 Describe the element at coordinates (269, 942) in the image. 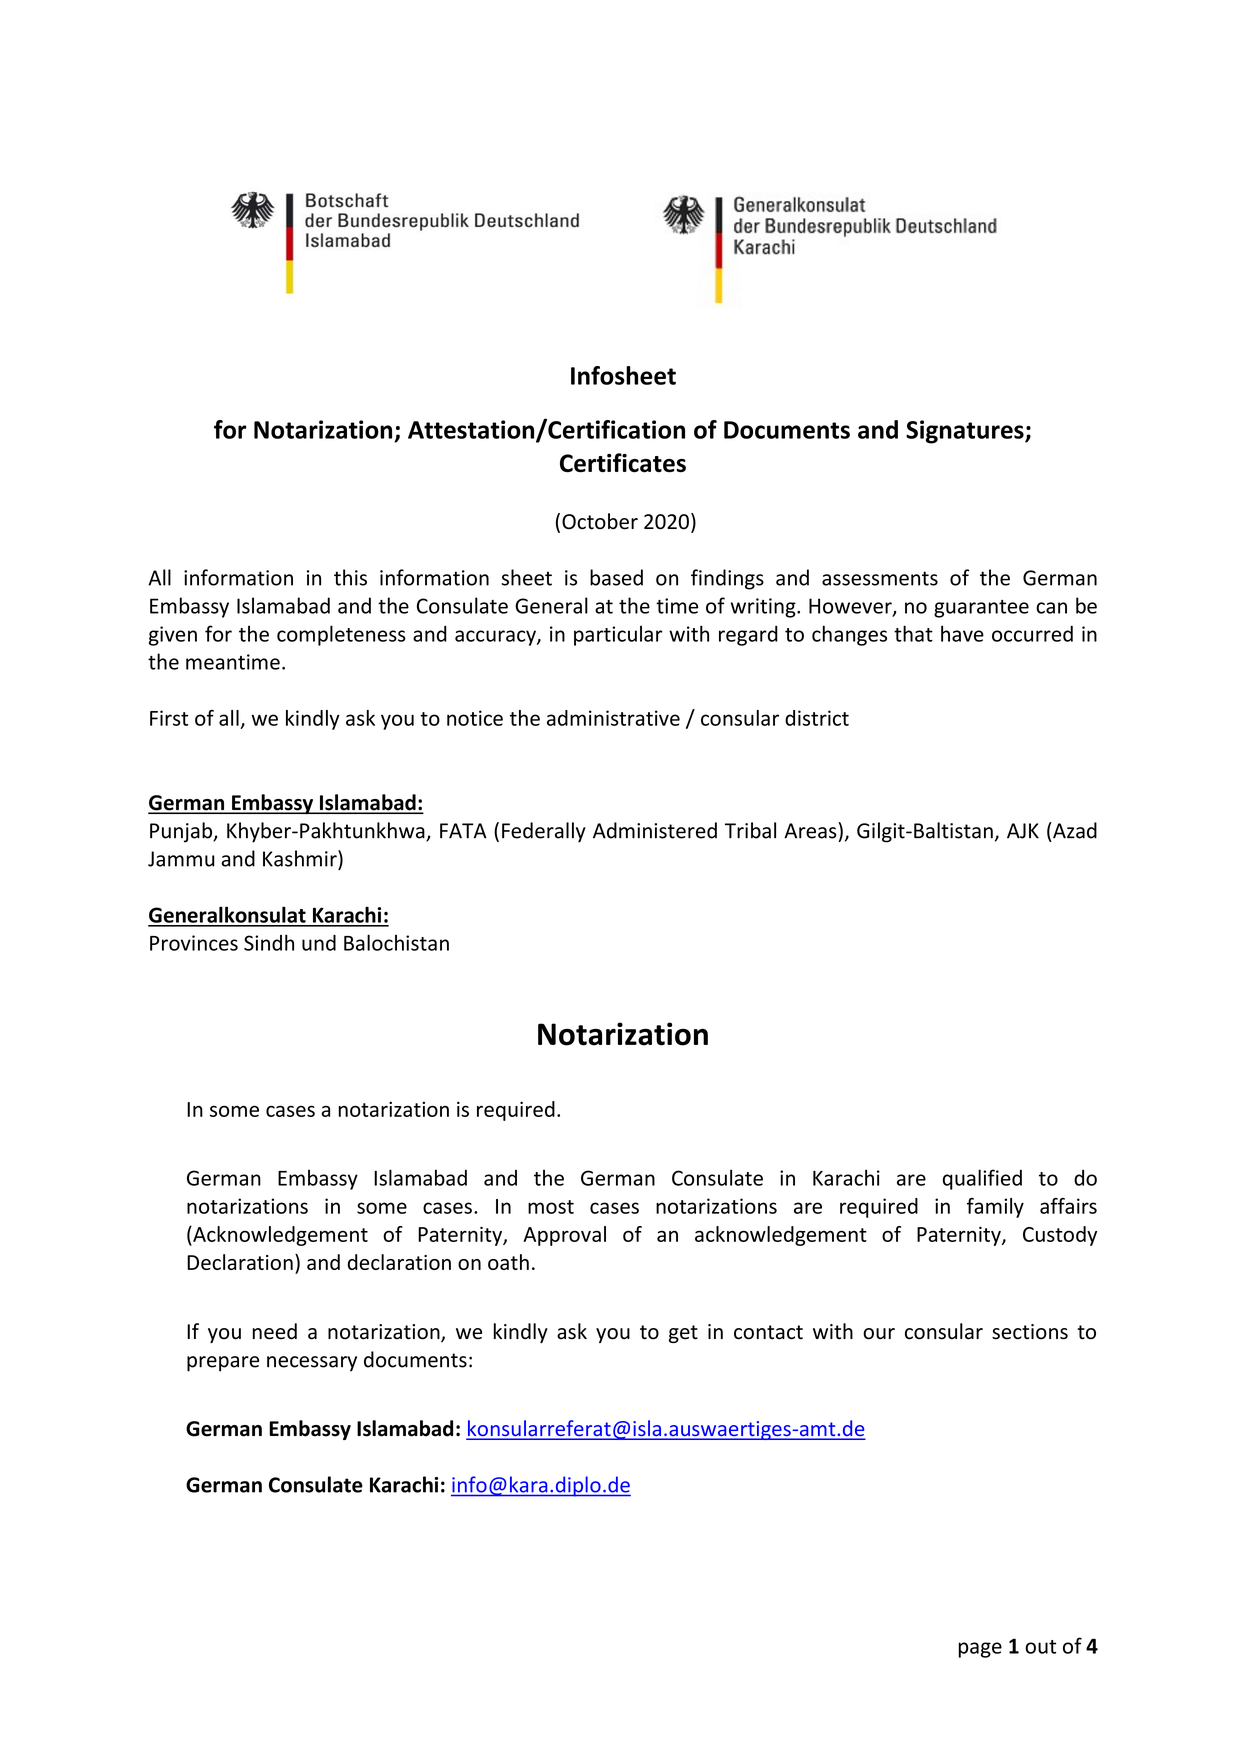

I see `Sindh` at that location.
